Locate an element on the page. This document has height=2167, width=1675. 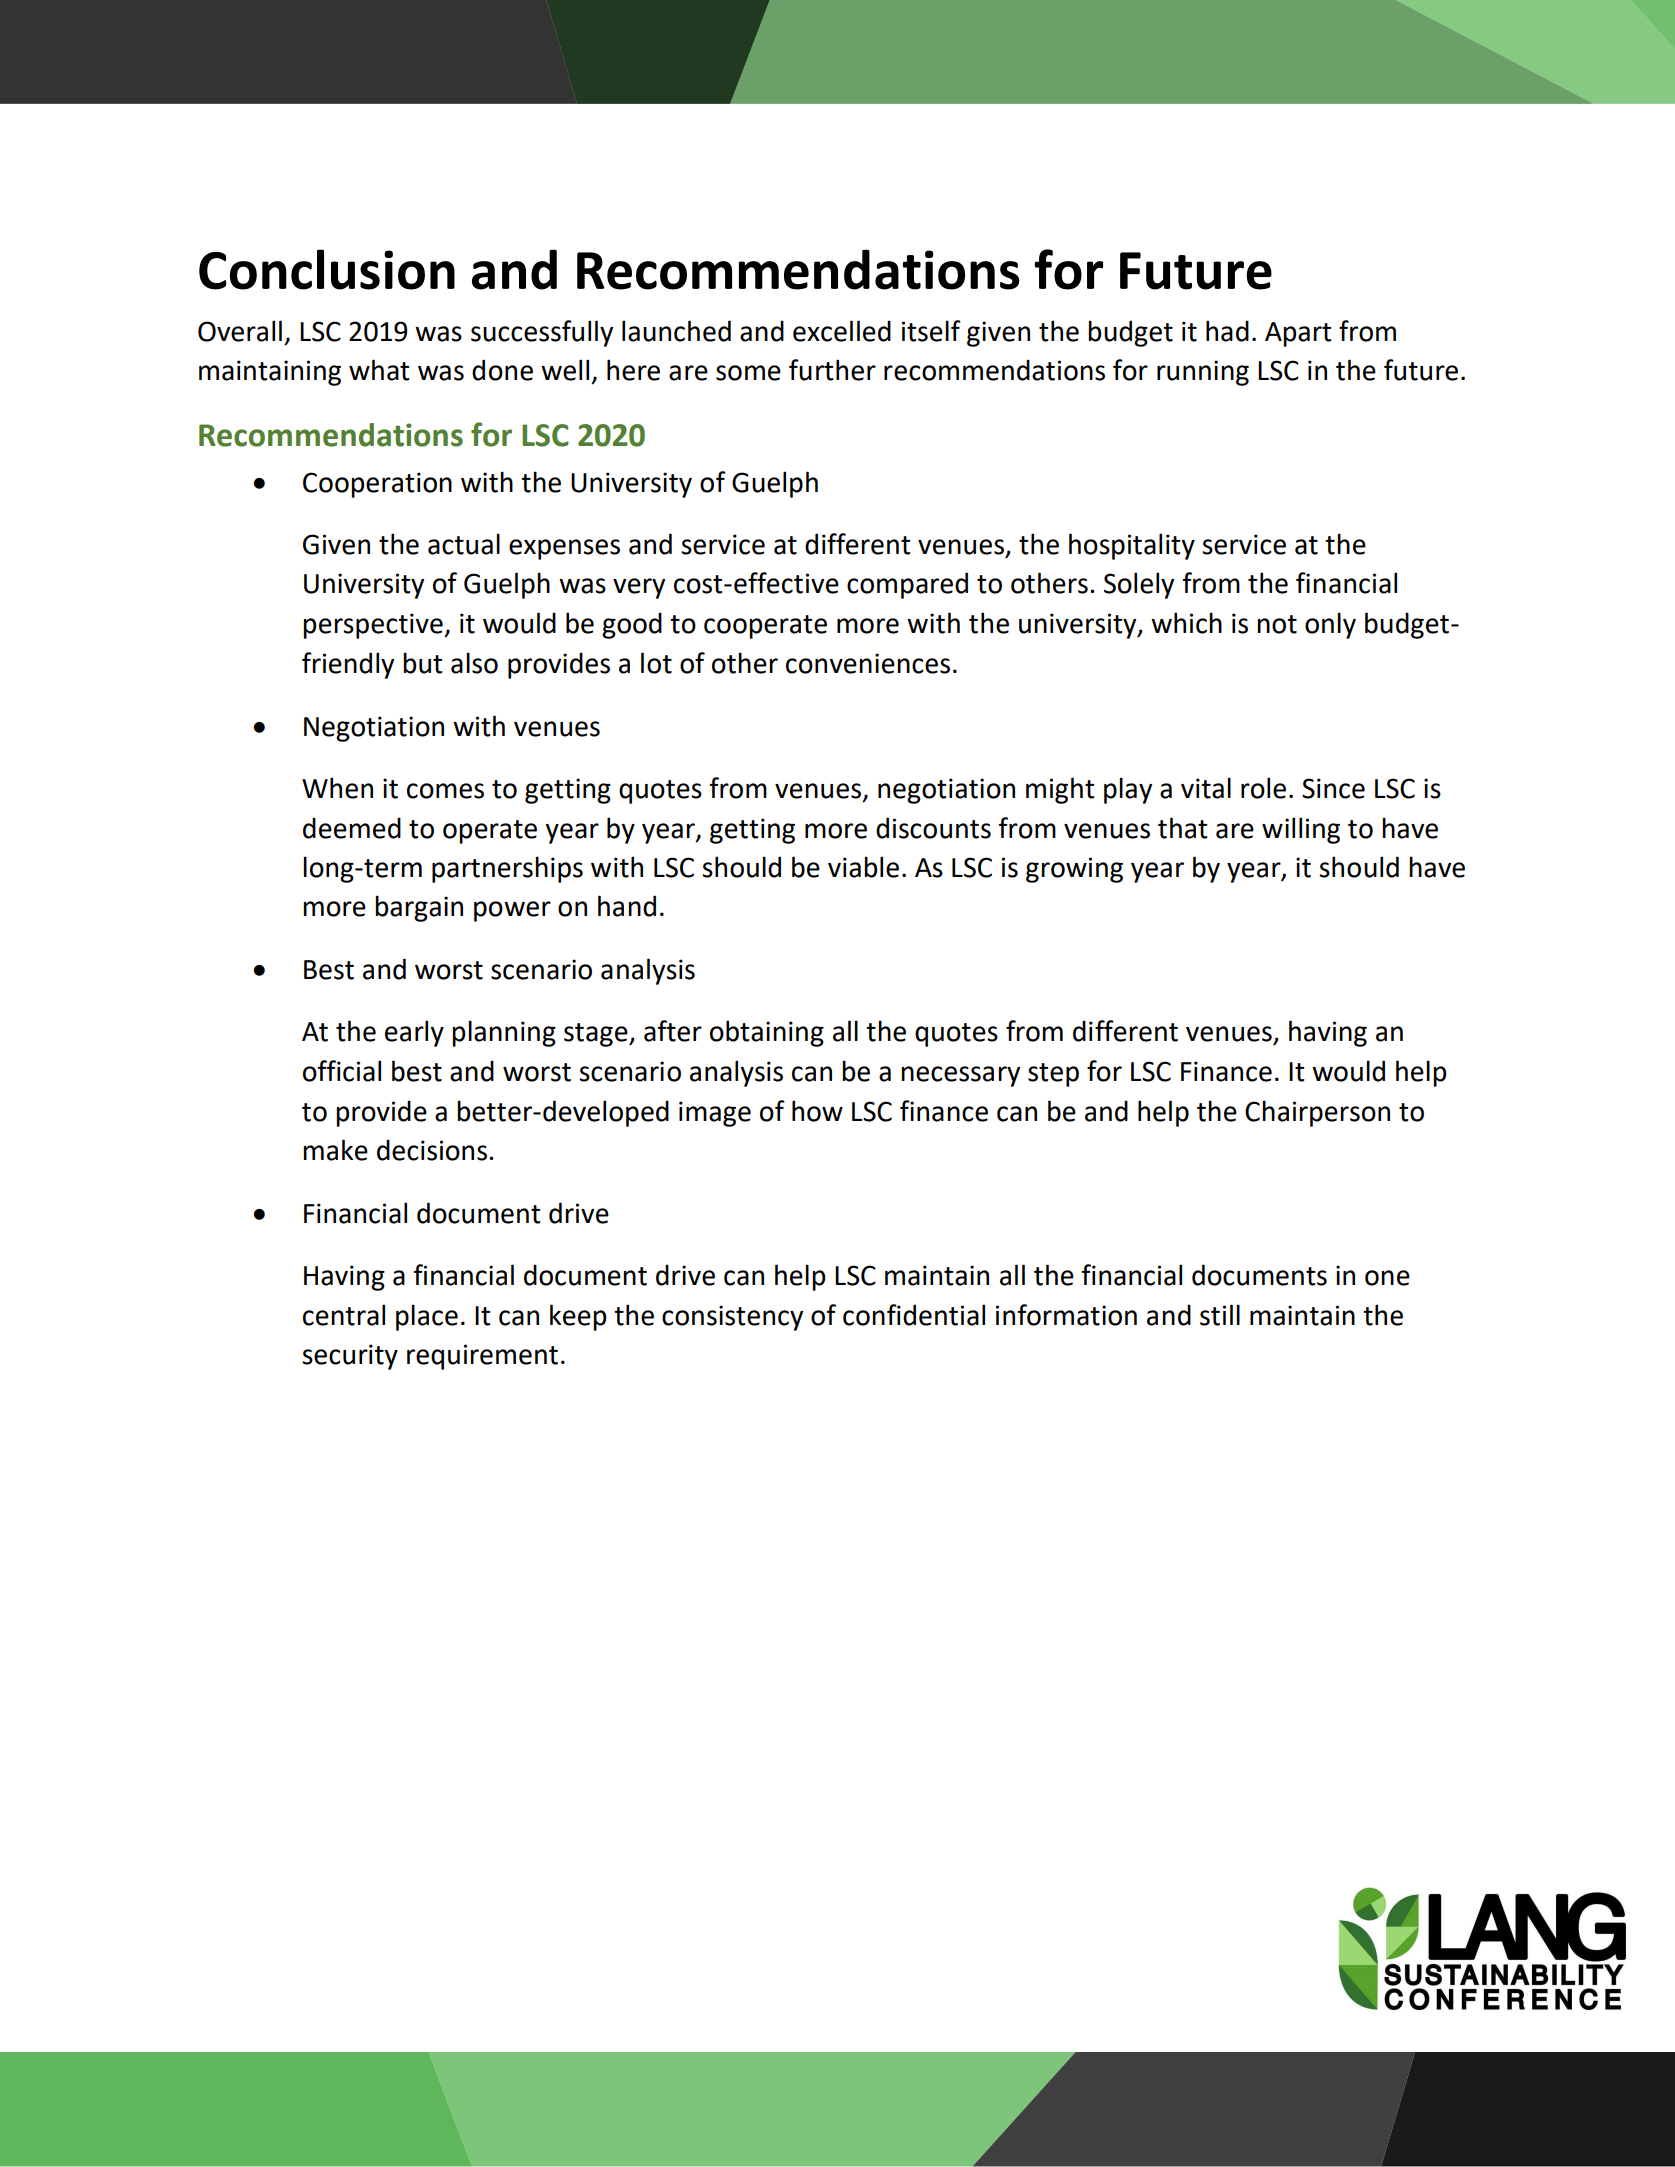
excelled is located at coordinates (842, 331).
